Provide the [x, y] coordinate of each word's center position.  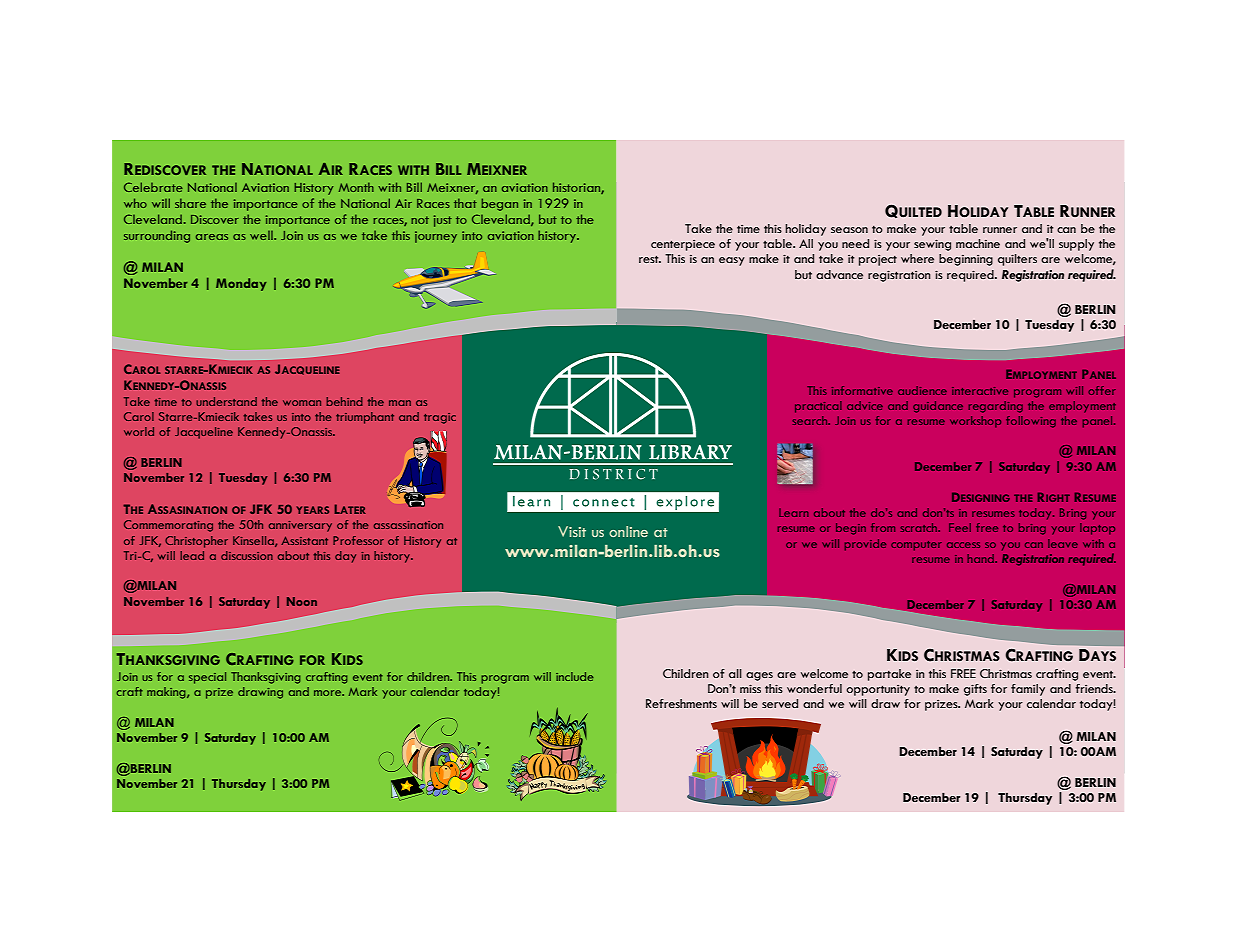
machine [978, 243]
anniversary [300, 526]
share [190, 203]
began [500, 204]
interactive [980, 391]
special [207, 678]
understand [226, 401]
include [575, 676]
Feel [960, 527]
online [628, 531]
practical [818, 407]
